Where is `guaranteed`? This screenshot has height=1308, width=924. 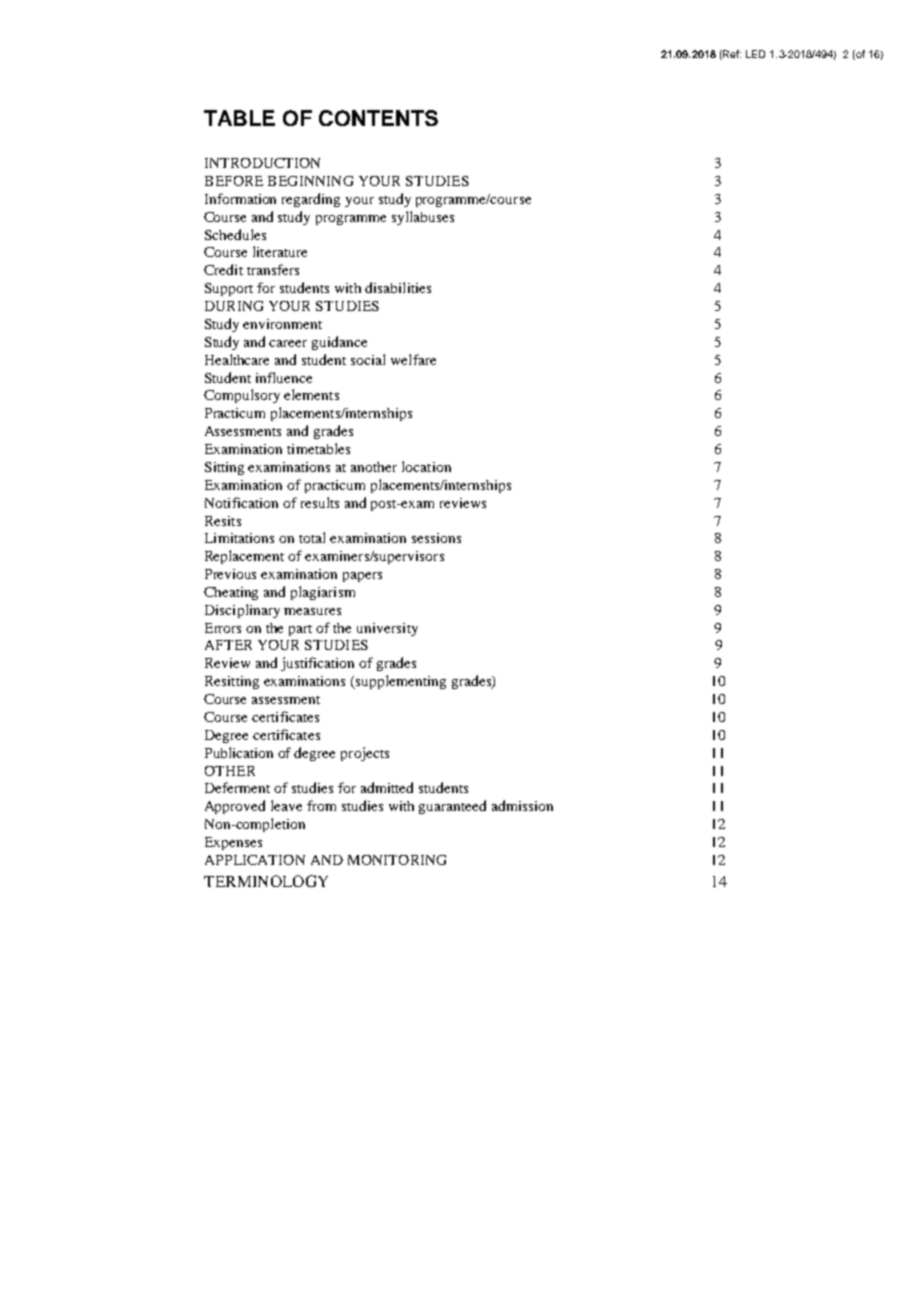 guaranteed is located at coordinates (452, 807).
